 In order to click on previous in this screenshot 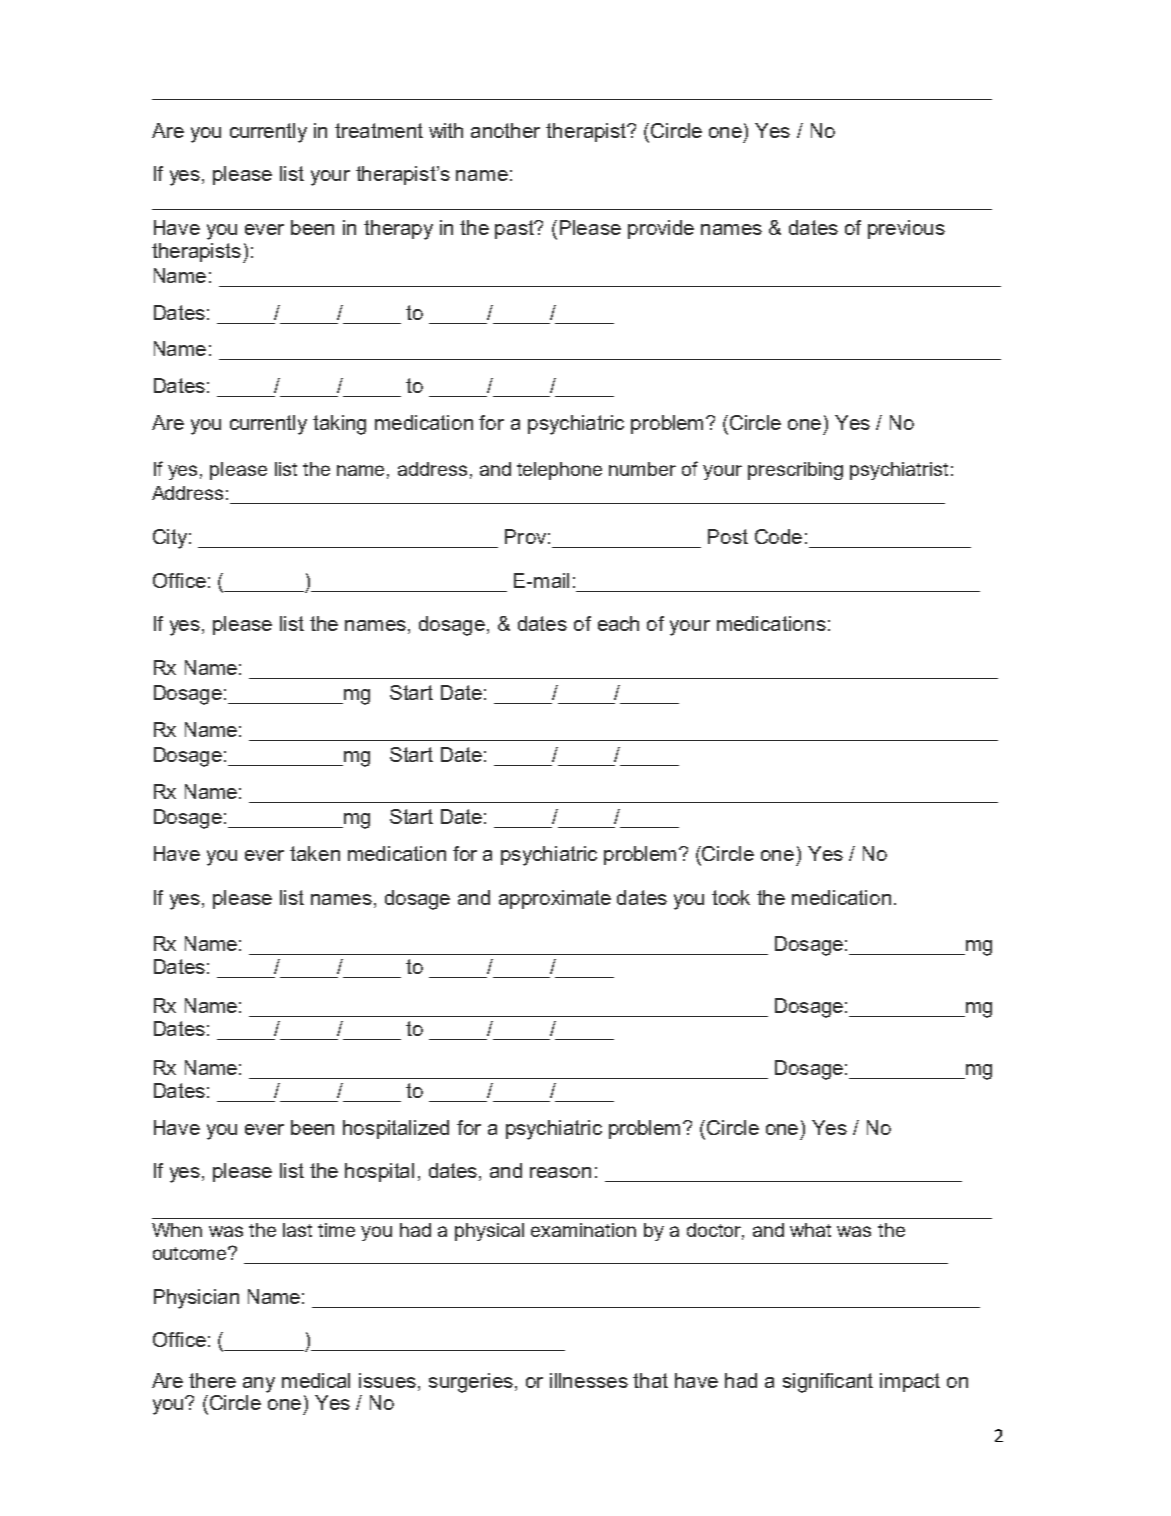, I will do `click(906, 229)`.
